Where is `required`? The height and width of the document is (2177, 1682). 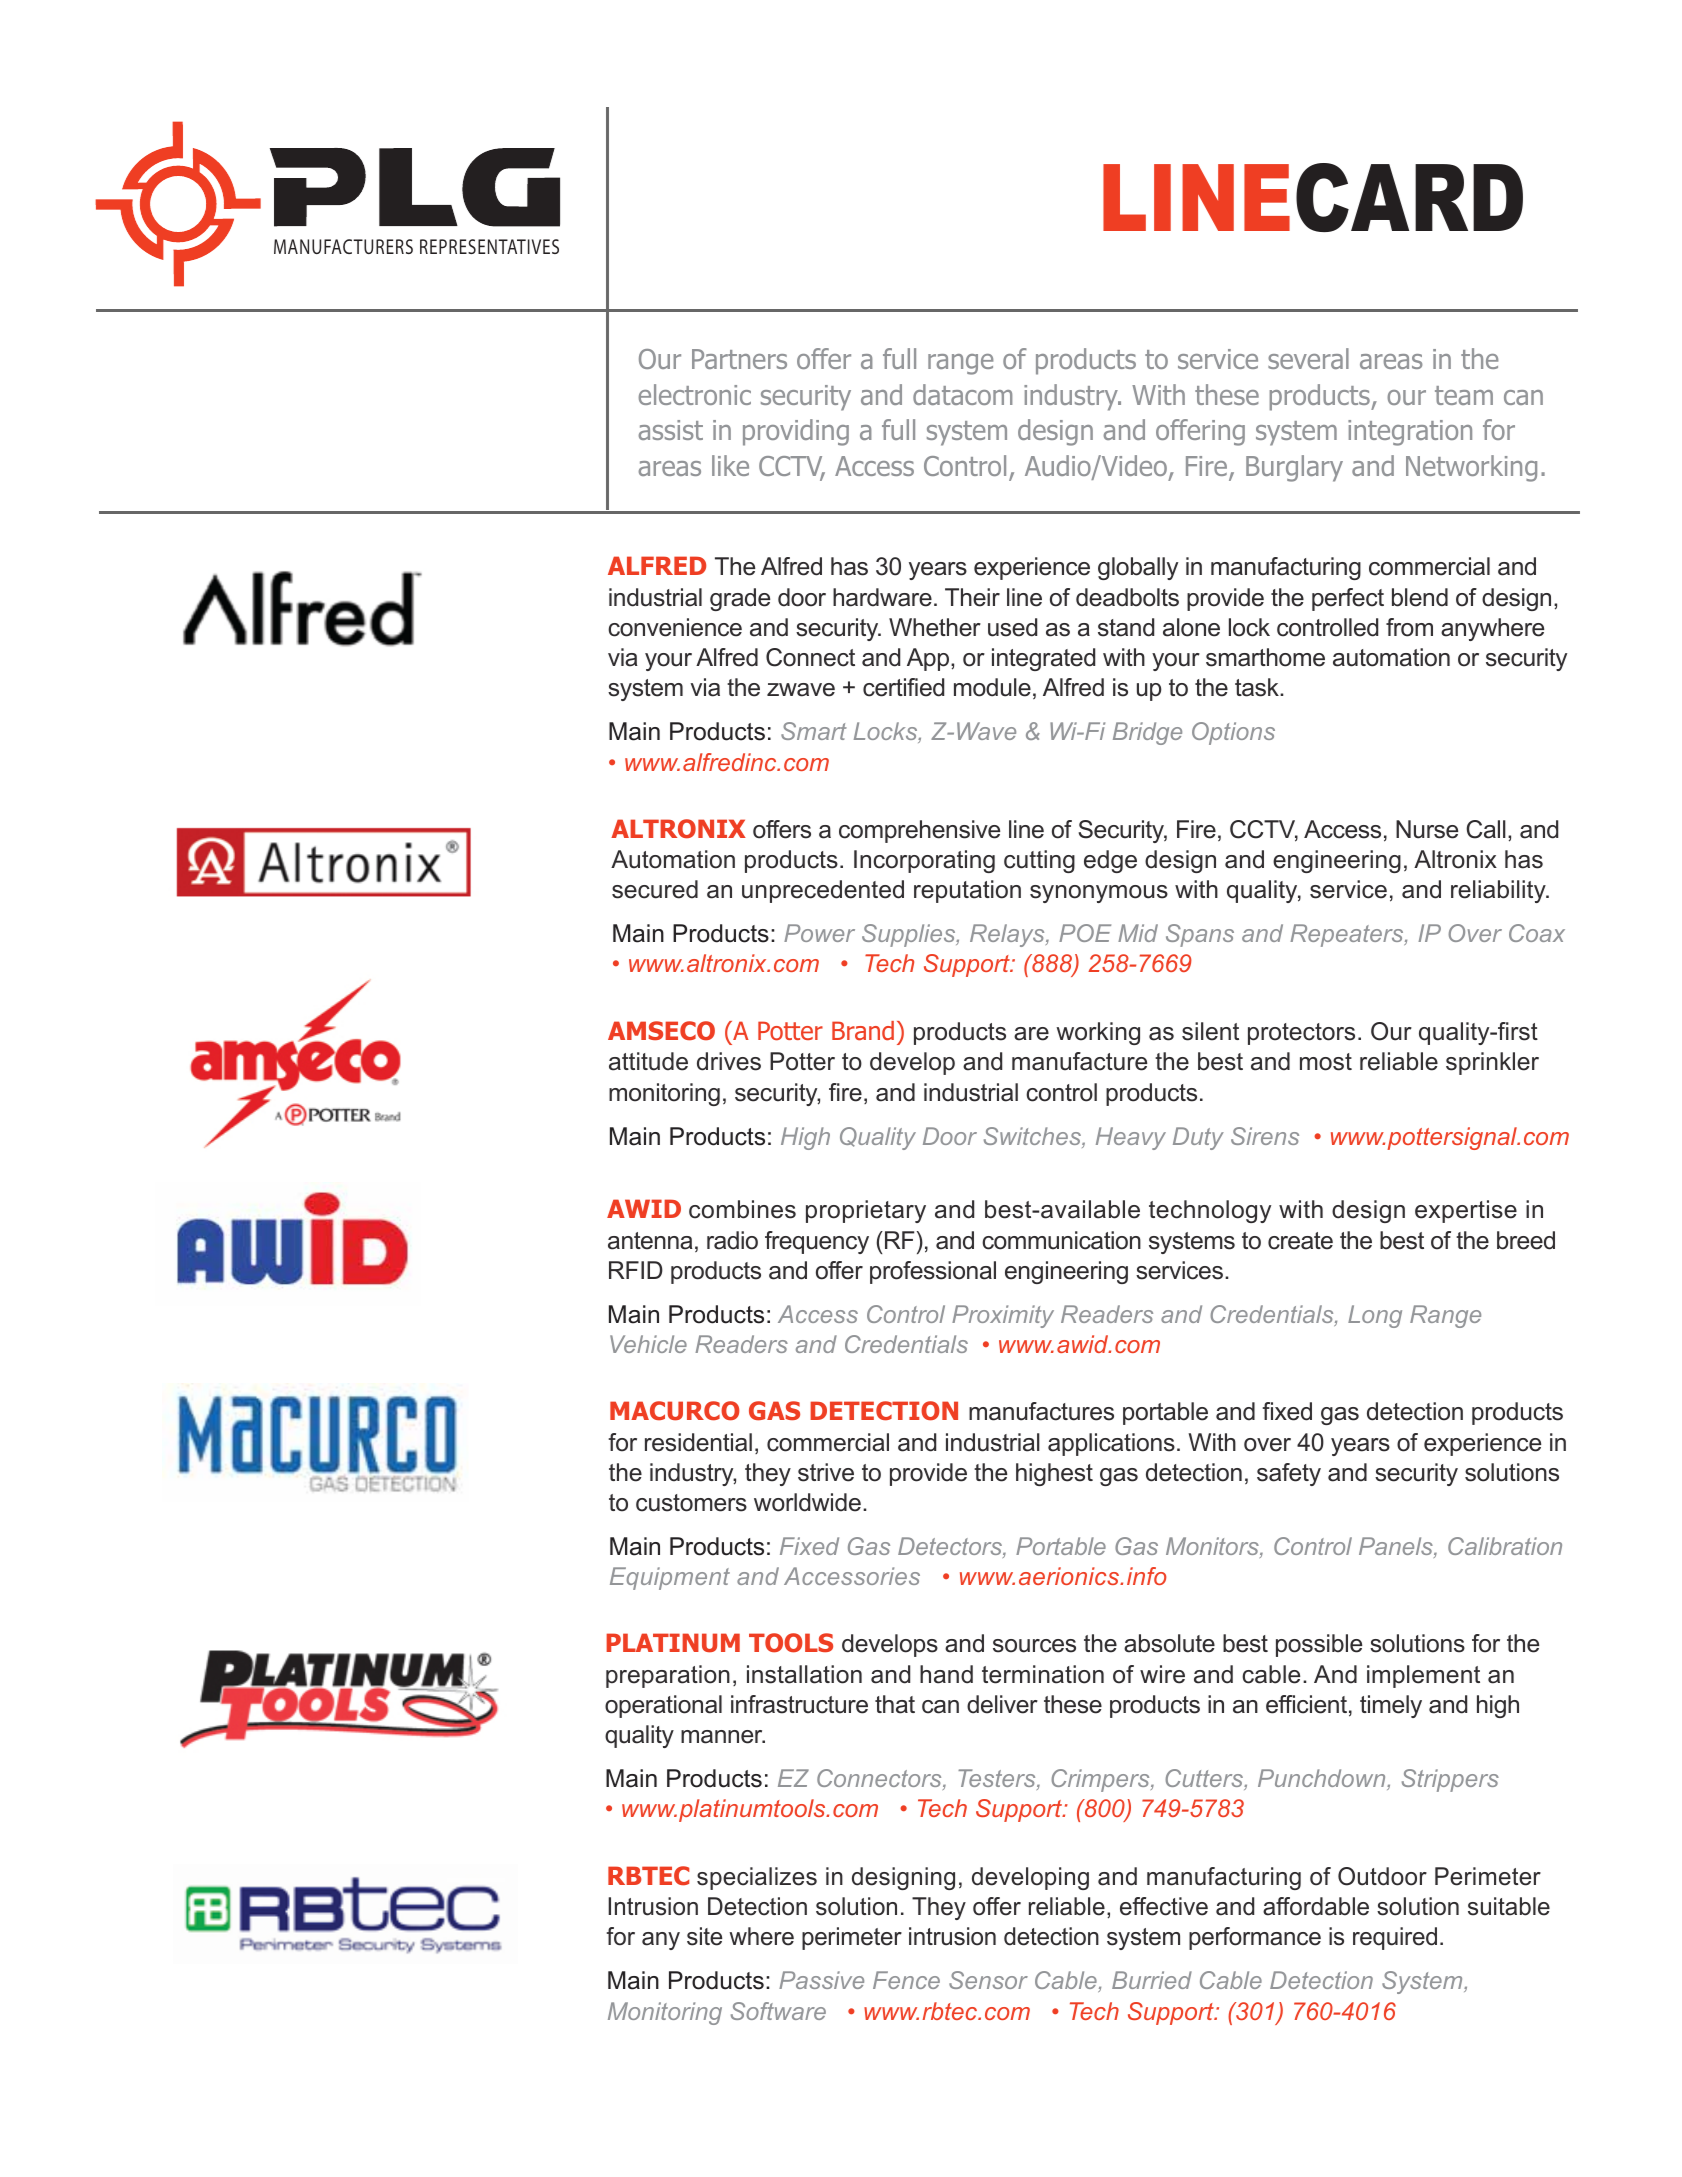
required is located at coordinates (1395, 1938).
